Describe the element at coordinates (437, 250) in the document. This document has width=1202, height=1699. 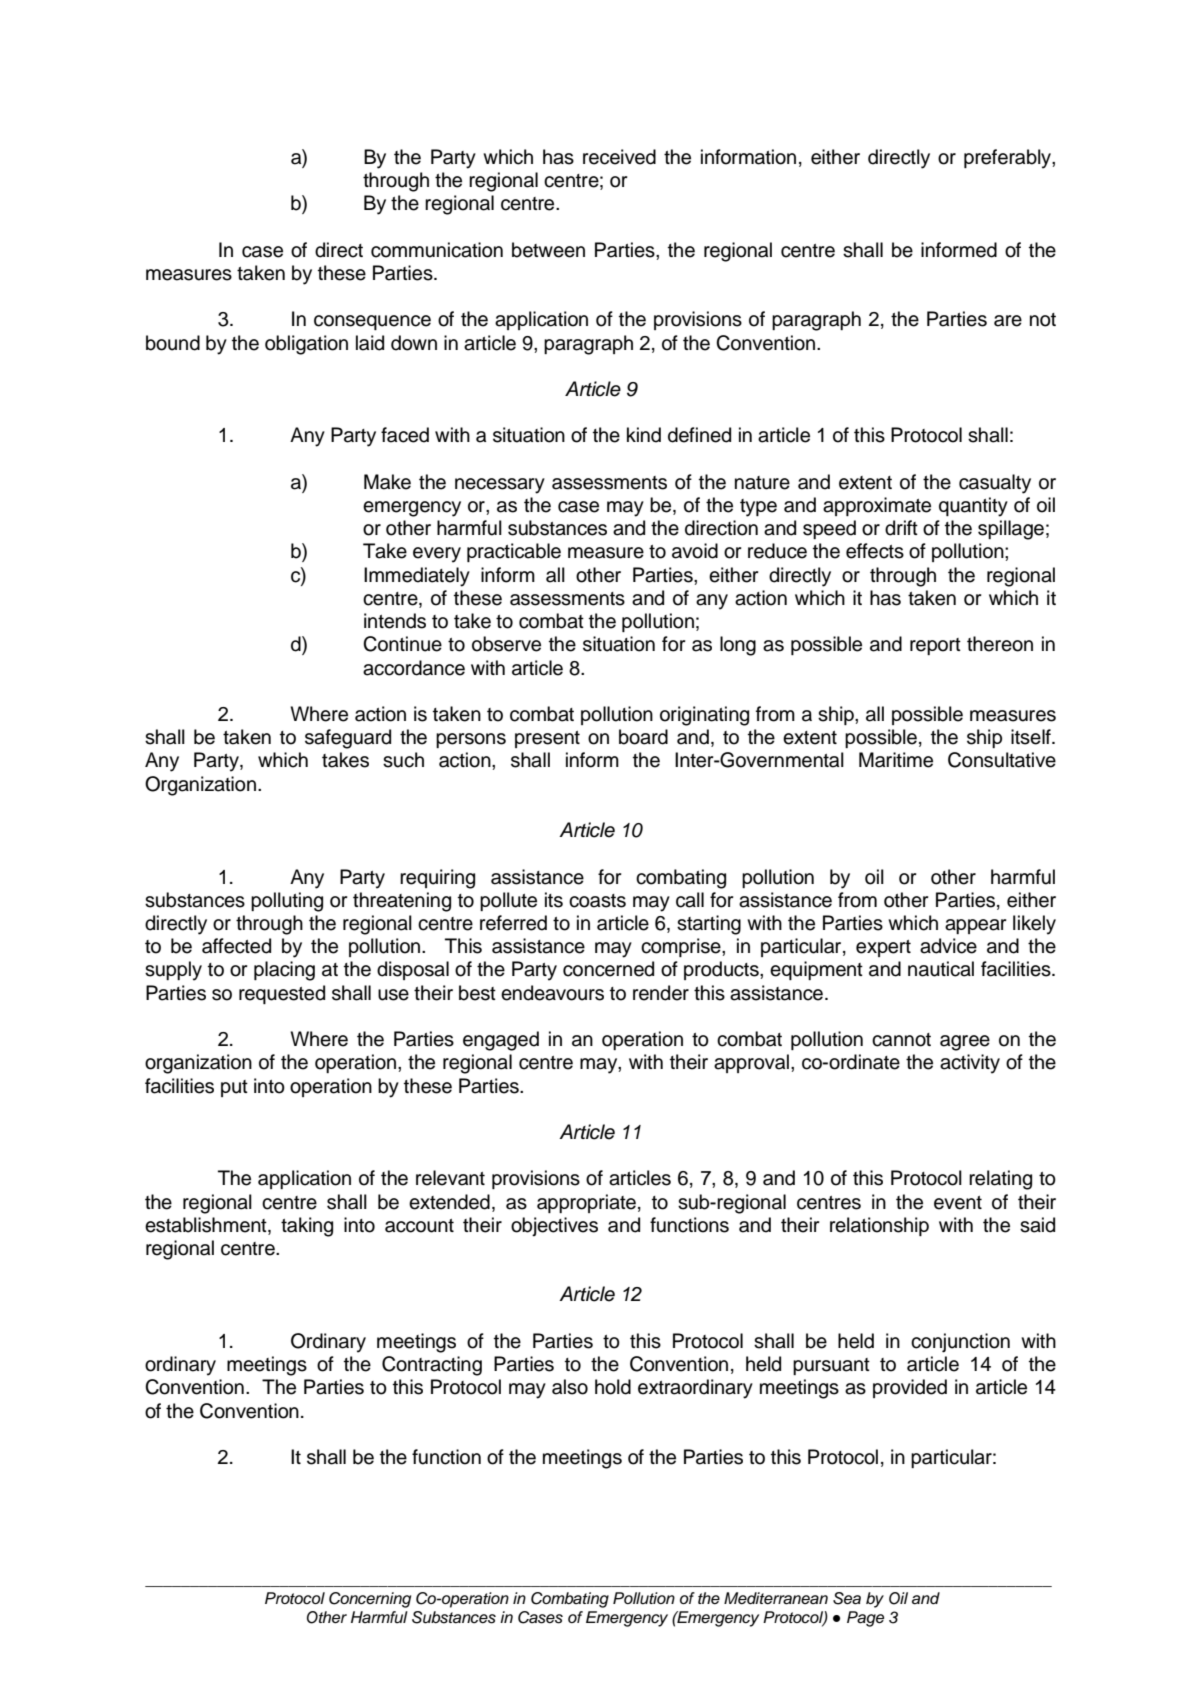
I see `communication` at that location.
